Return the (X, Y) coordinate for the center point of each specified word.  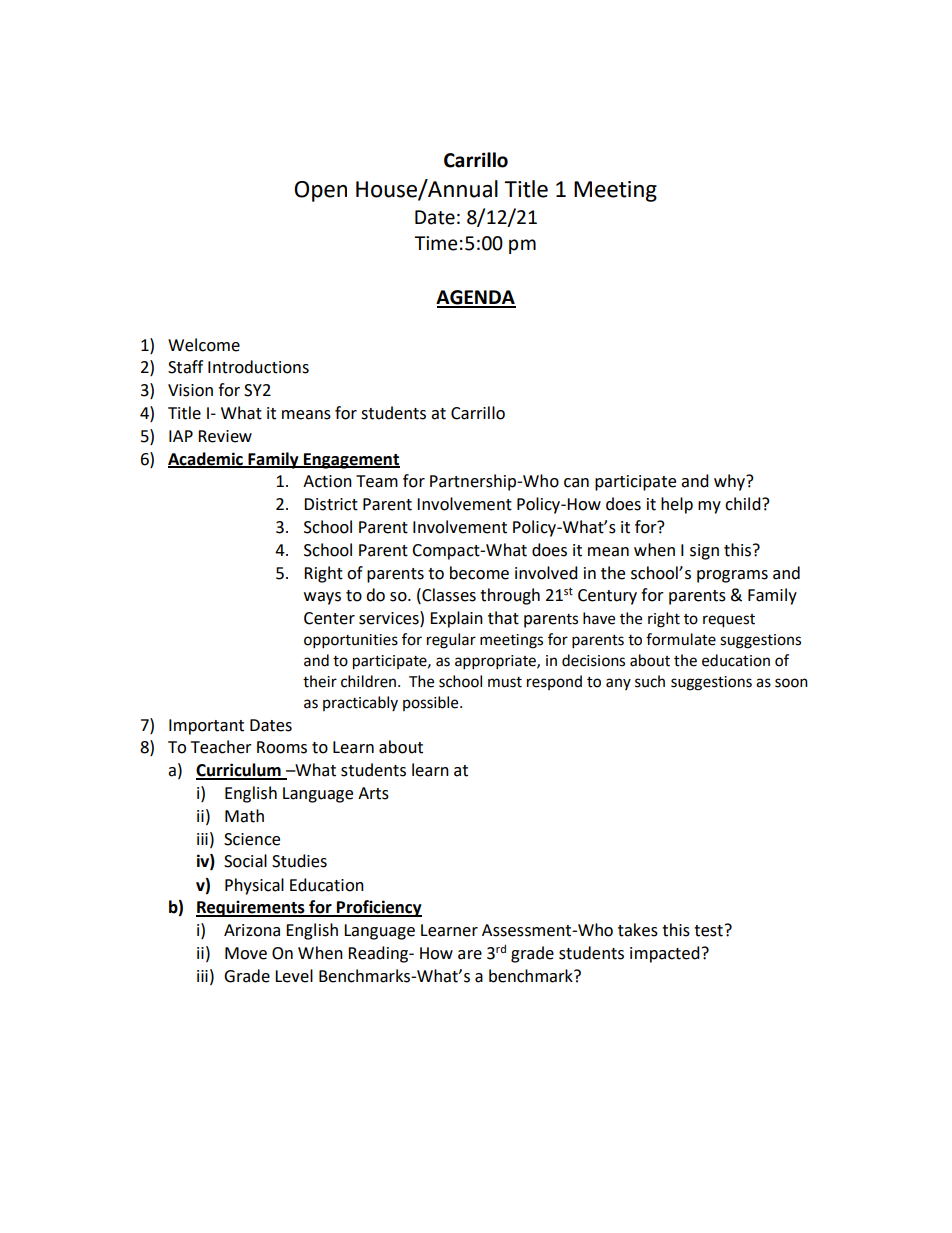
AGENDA (476, 298)
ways (322, 598)
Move (246, 953)
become (479, 573)
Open (320, 191)
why (730, 482)
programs (732, 576)
